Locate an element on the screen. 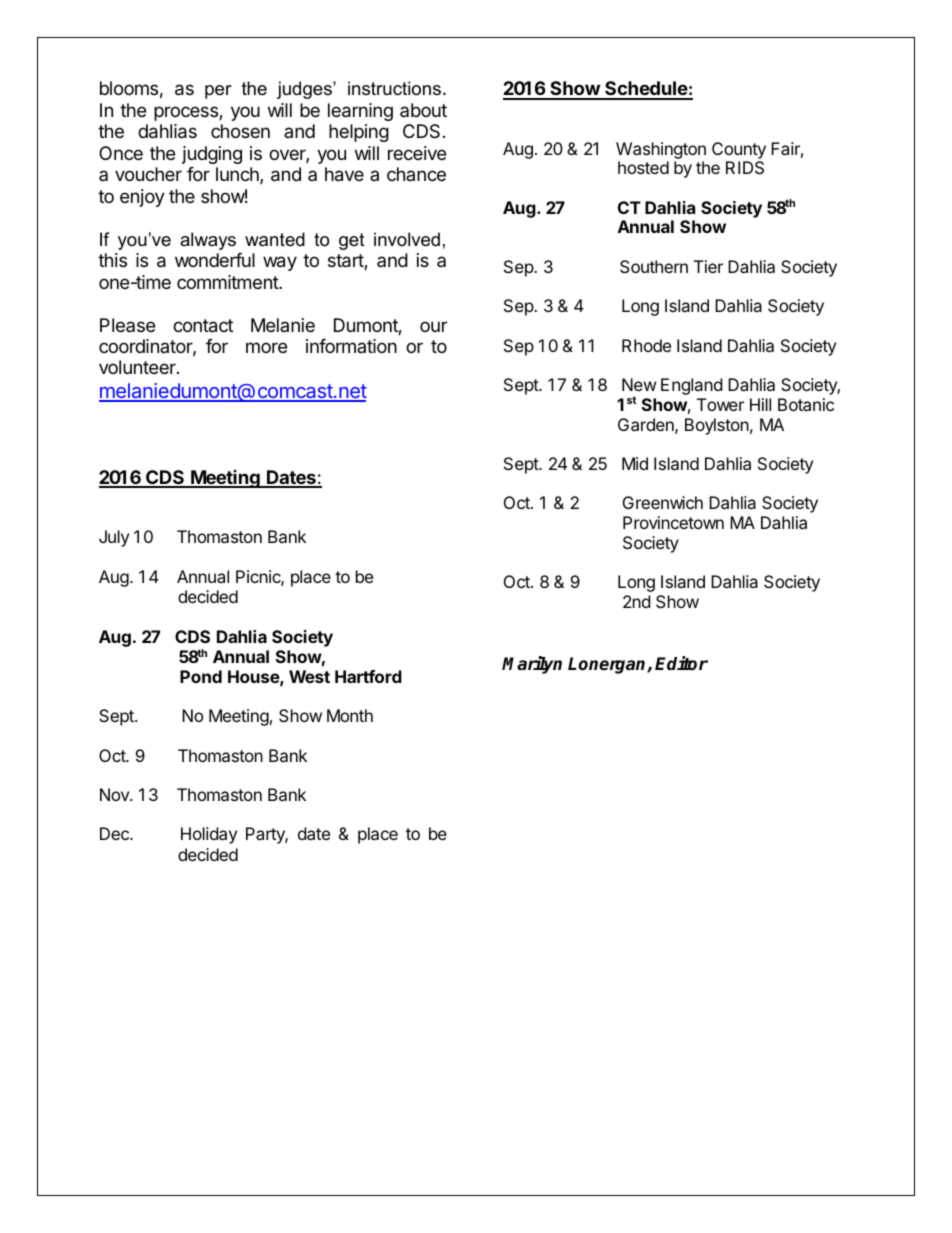 This screenshot has height=1233, width=952. Greenwich is located at coordinates (663, 502).
